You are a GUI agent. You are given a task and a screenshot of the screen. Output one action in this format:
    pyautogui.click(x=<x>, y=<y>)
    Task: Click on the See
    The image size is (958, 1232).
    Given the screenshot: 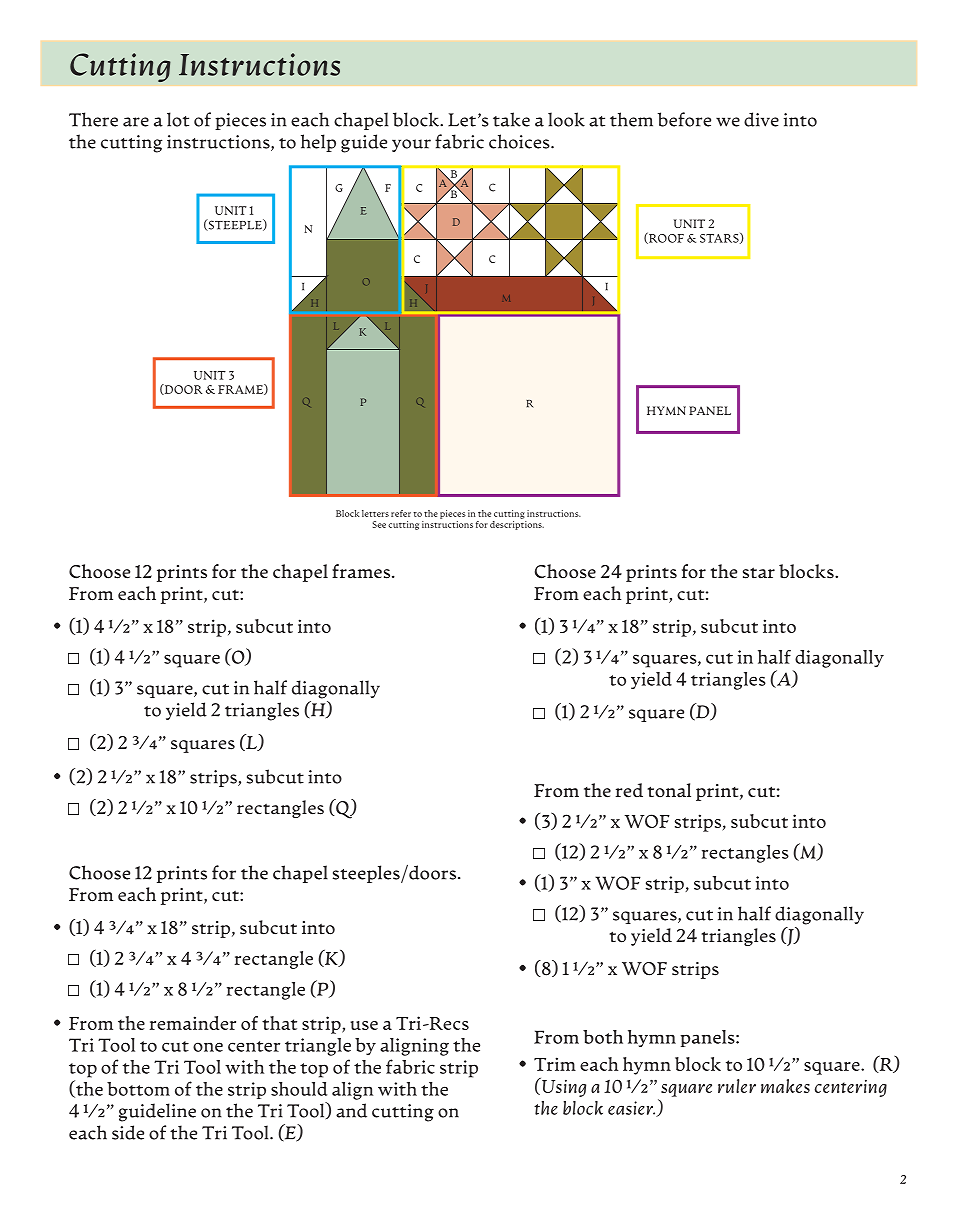 What is the action you would take?
    pyautogui.click(x=379, y=524)
